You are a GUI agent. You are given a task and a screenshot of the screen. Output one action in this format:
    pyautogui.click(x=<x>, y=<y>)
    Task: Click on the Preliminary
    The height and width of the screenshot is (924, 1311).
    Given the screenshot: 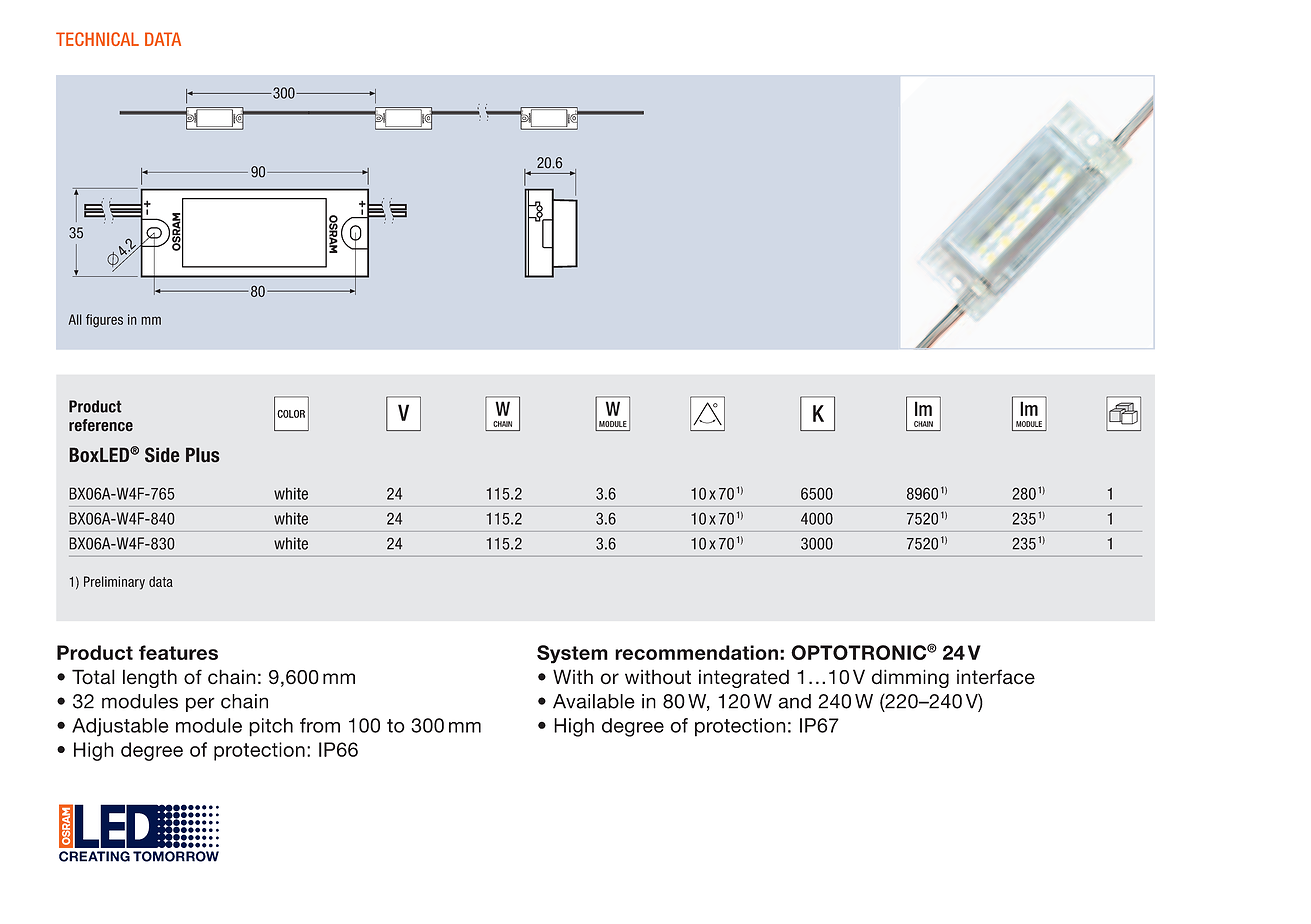 What is the action you would take?
    pyautogui.click(x=114, y=583)
